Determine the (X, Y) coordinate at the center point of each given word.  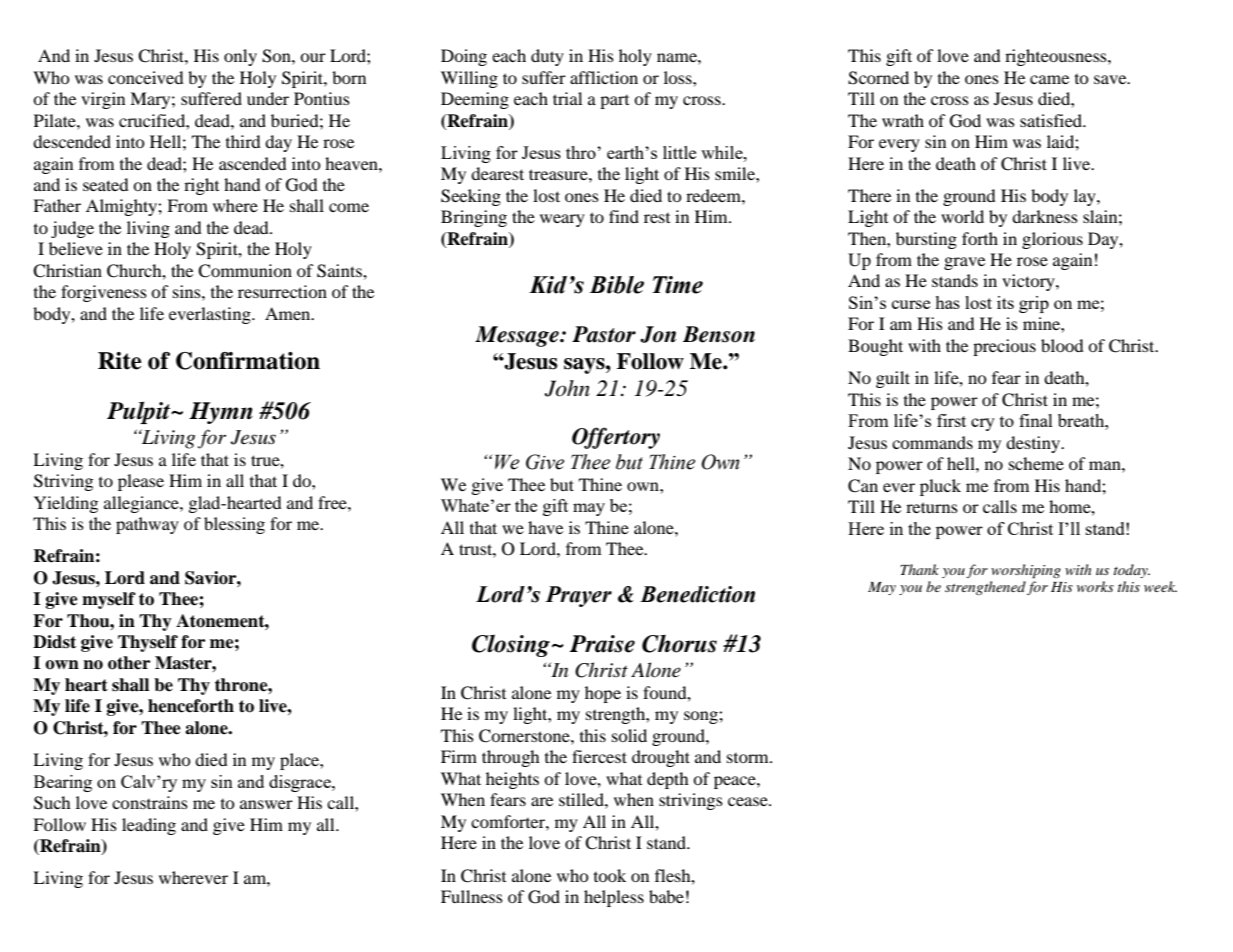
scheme (1036, 463)
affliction (604, 77)
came (1049, 79)
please (141, 482)
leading (149, 826)
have (545, 527)
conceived (146, 77)
